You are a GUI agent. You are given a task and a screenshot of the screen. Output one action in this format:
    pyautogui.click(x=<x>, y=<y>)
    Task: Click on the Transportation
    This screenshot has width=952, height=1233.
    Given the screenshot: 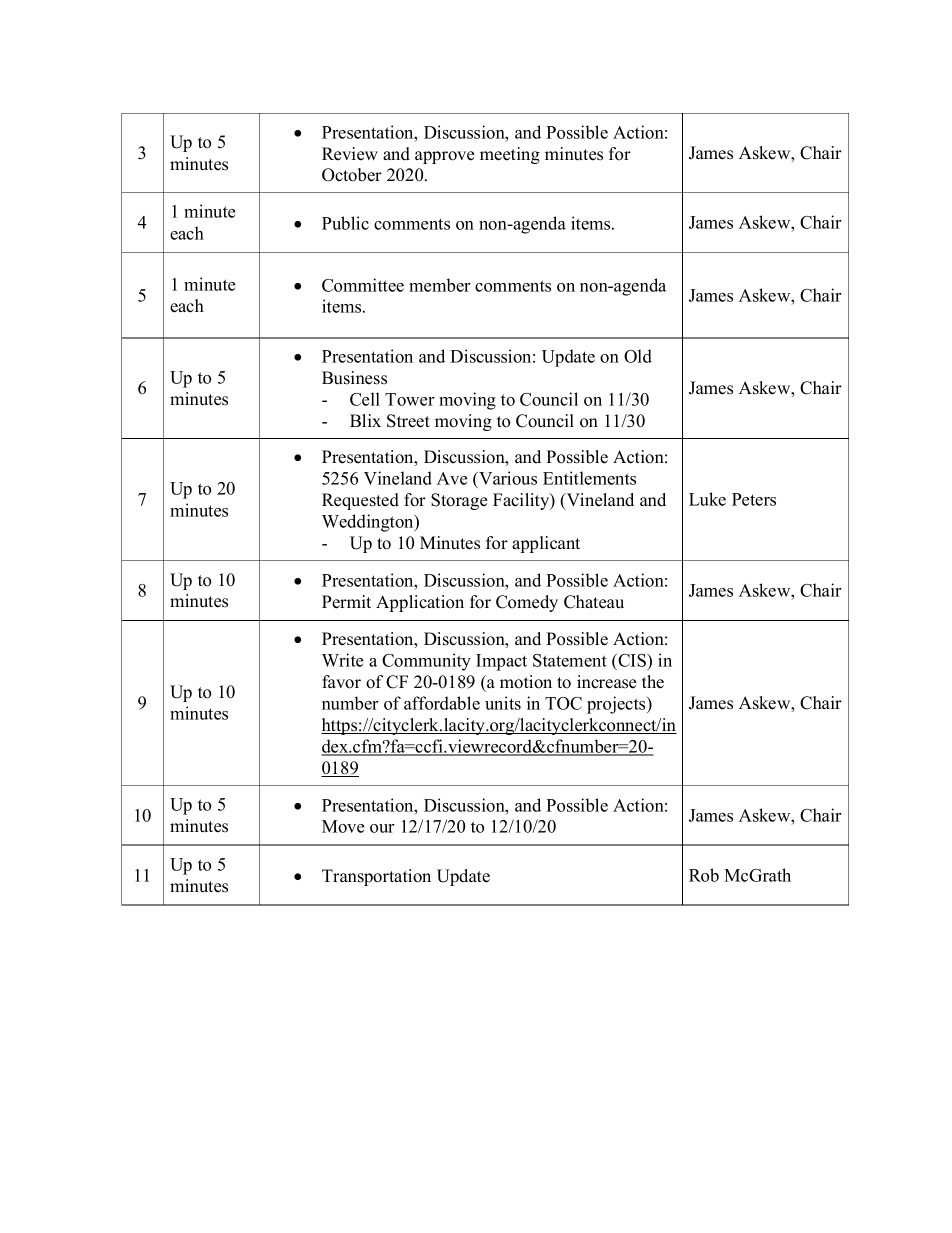 What is the action you would take?
    pyautogui.click(x=376, y=877)
